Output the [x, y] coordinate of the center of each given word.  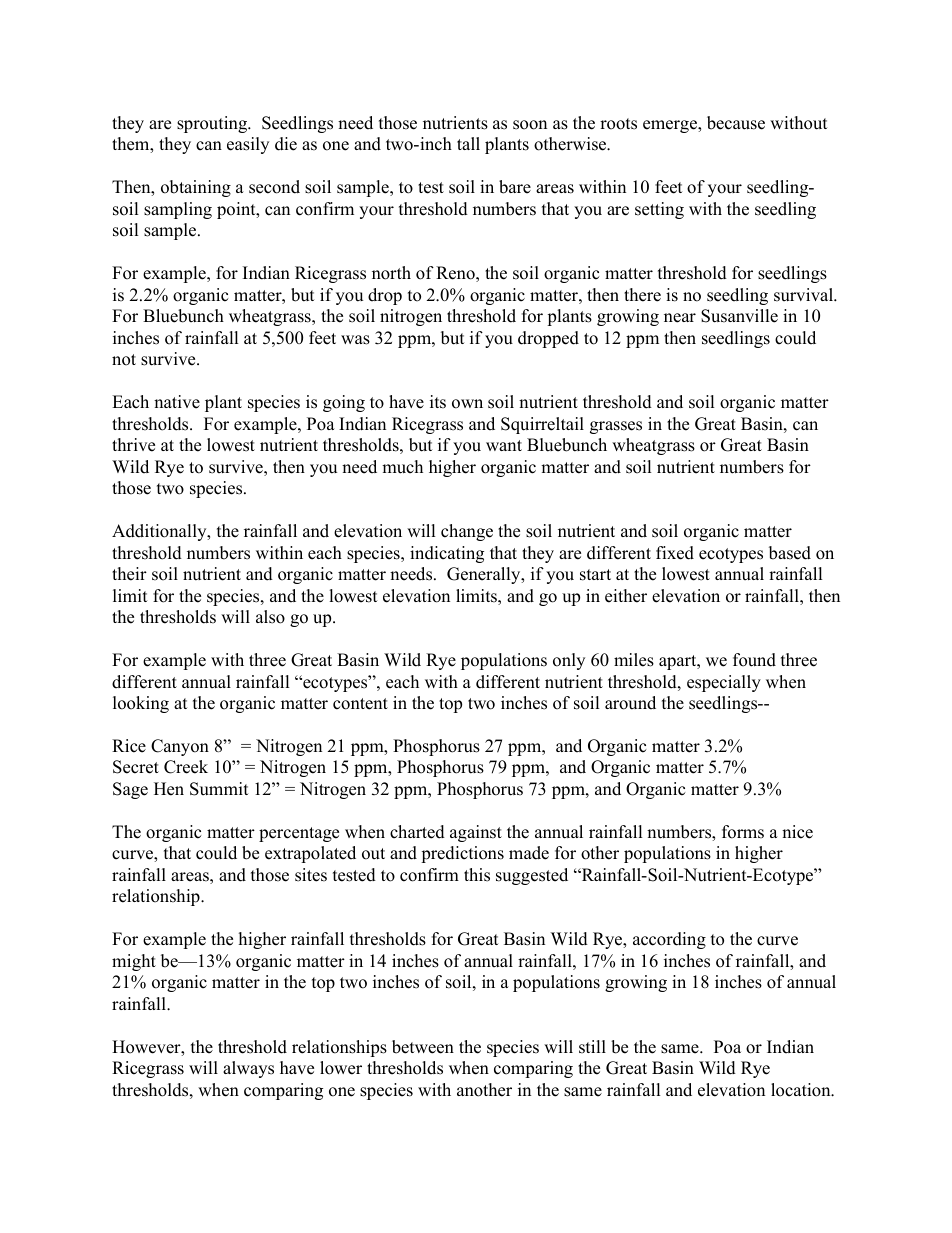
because [736, 123]
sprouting [213, 124]
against [476, 833]
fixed [675, 553]
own [467, 404]
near [680, 318]
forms [743, 832]
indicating [447, 554]
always [248, 1069]
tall [468, 143]
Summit [219, 789]
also [270, 617]
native [177, 402]
